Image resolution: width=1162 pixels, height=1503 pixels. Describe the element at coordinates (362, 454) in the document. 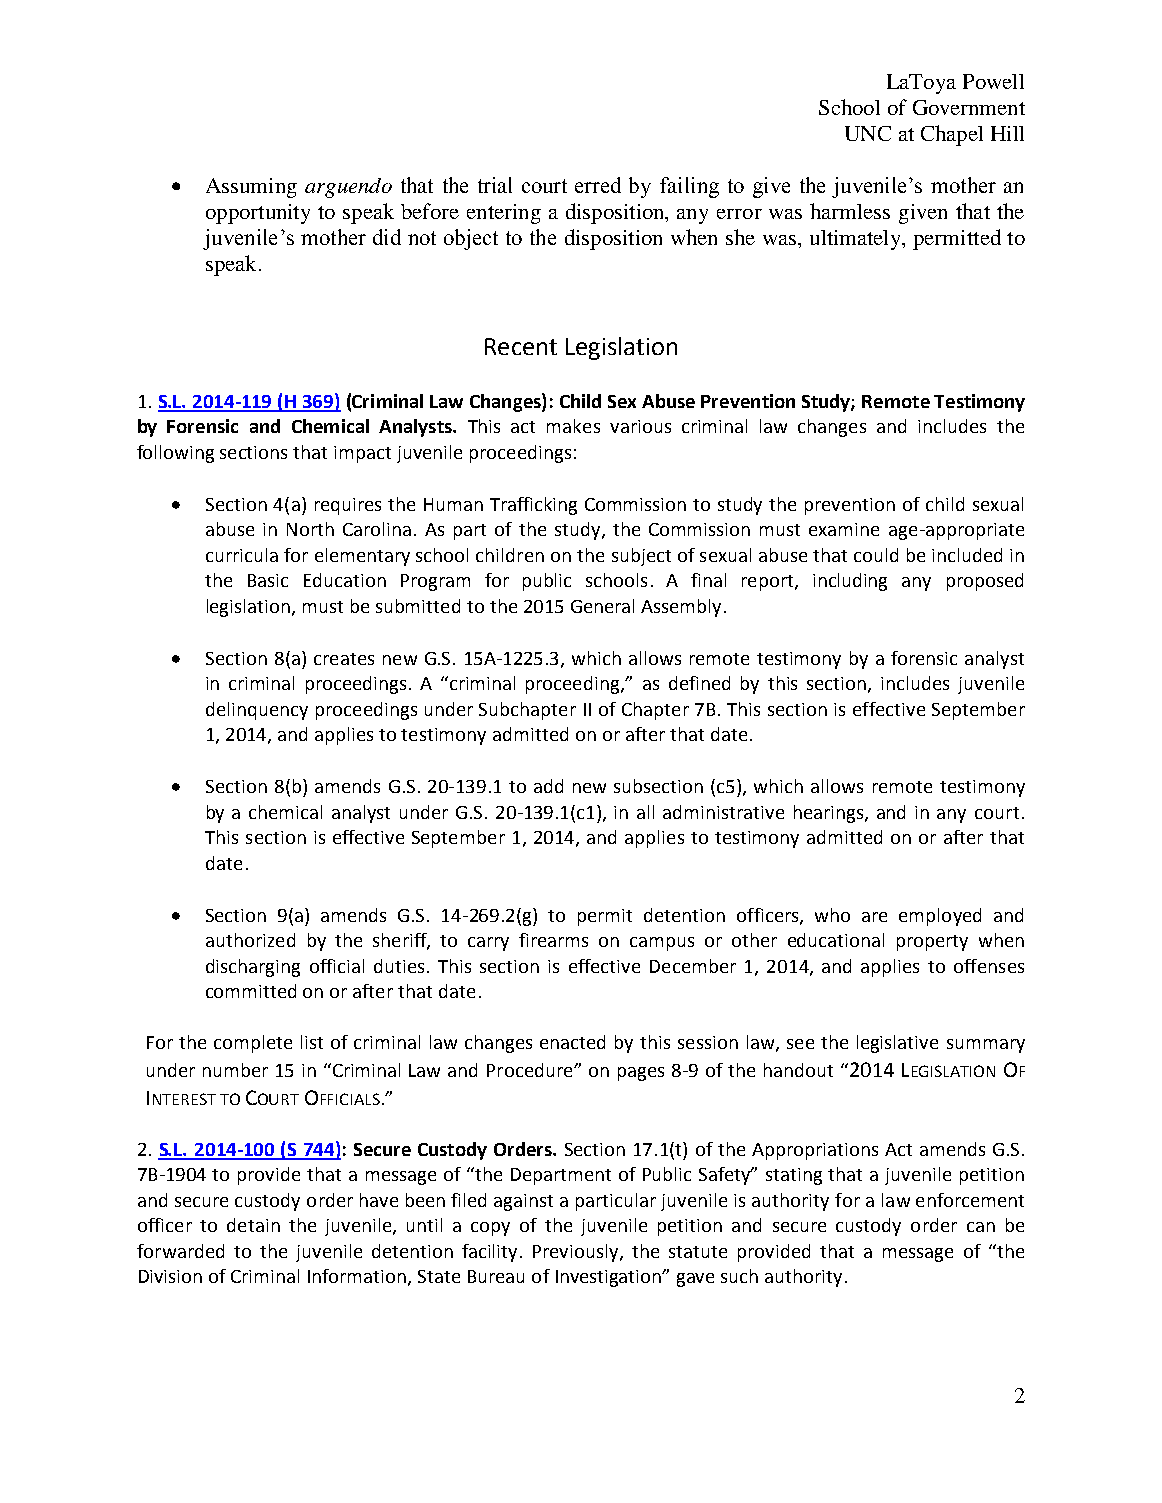

I see `impact` at that location.
